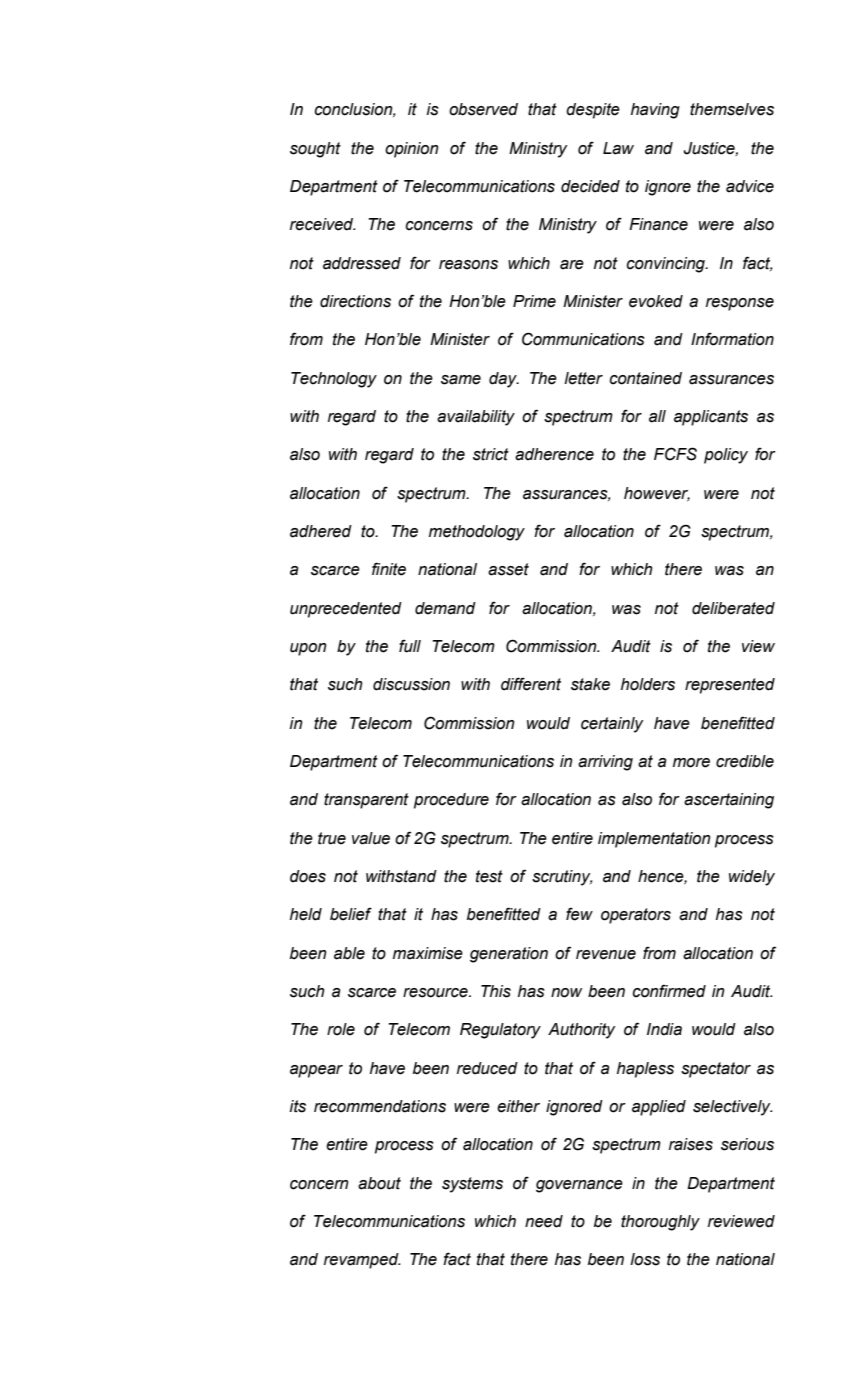 The width and height of the image is (849, 1400). I want to click on upon, so click(308, 649).
